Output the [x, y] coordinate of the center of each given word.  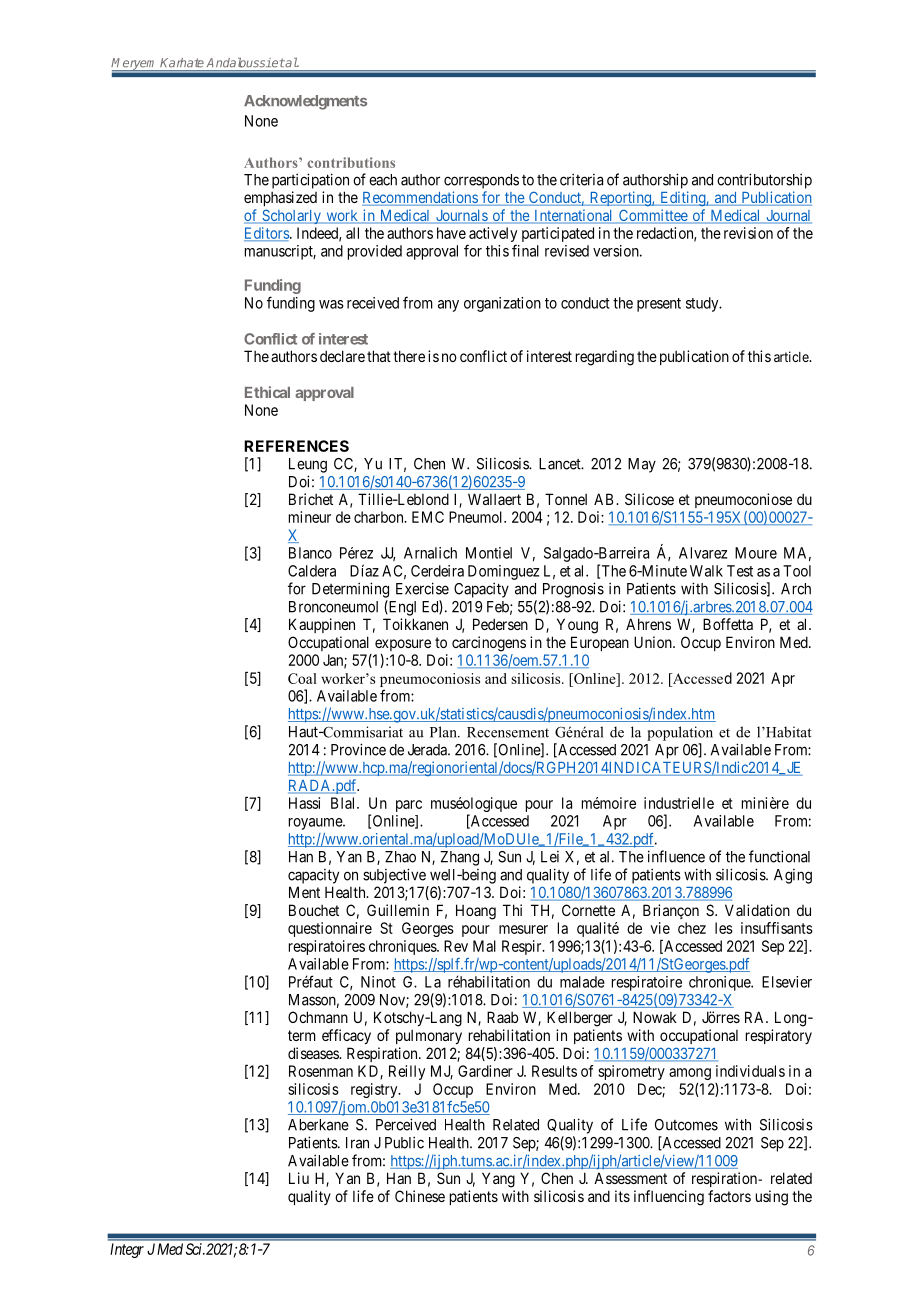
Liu [299, 1178]
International [573, 216]
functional [779, 856]
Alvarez [703, 553]
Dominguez [503, 572]
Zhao [400, 857]
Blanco [310, 553]
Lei [550, 857]
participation [310, 181]
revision [748, 233]
